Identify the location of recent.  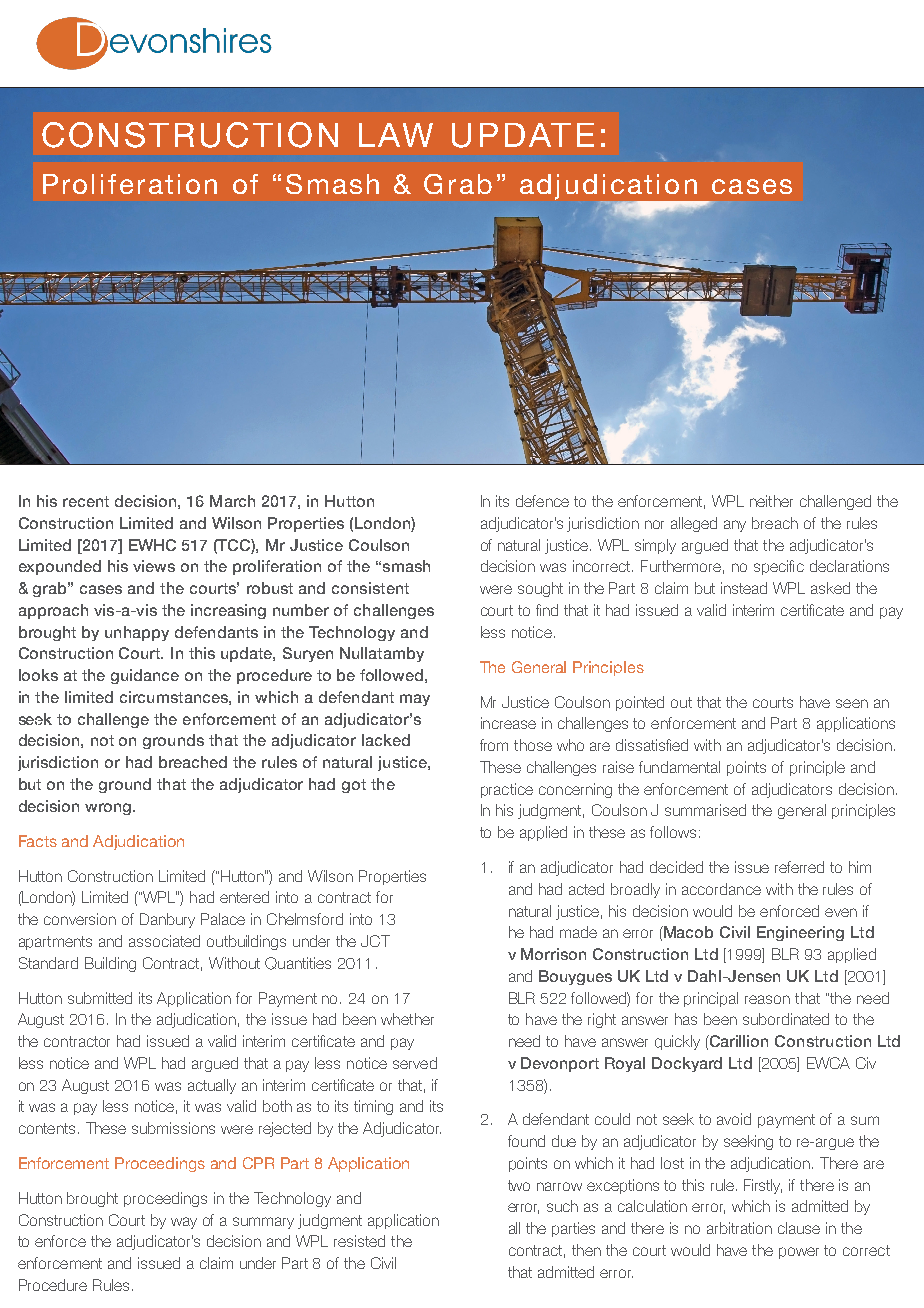
(86, 501).
